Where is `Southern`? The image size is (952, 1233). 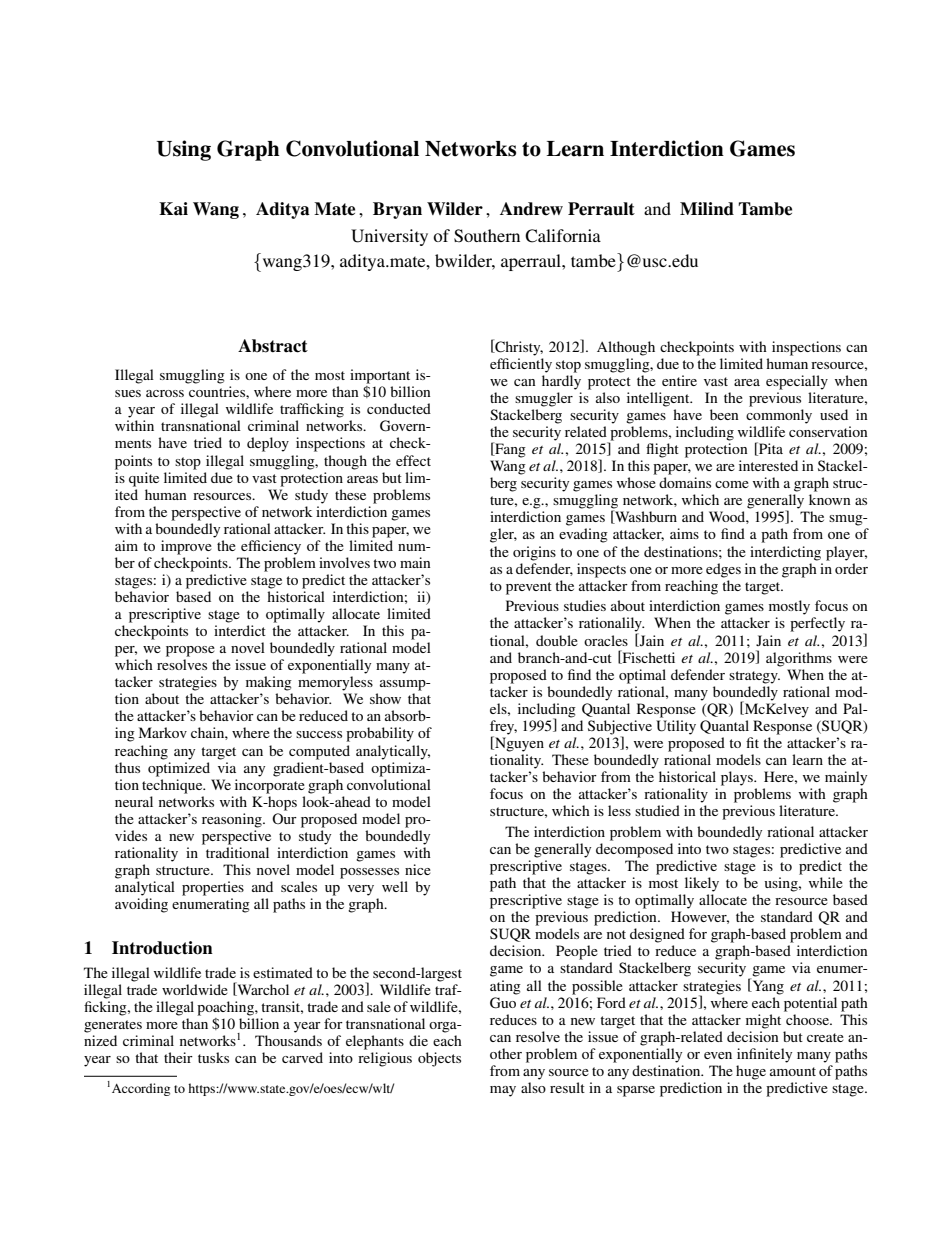
Southern is located at coordinates (487, 236).
